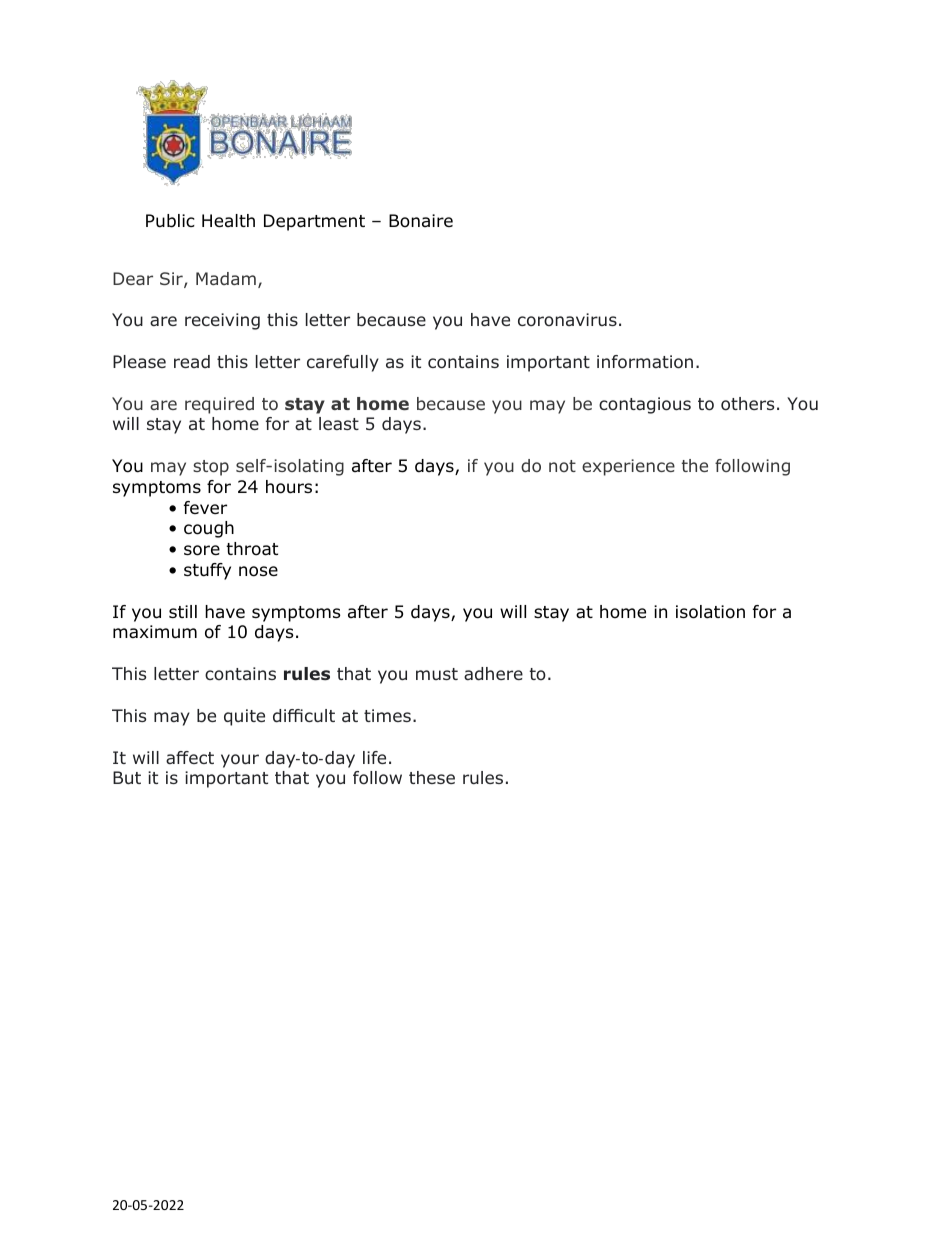 The height and width of the page is (1233, 952). Describe the element at coordinates (710, 612) in the page. I see `isolation` at that location.
